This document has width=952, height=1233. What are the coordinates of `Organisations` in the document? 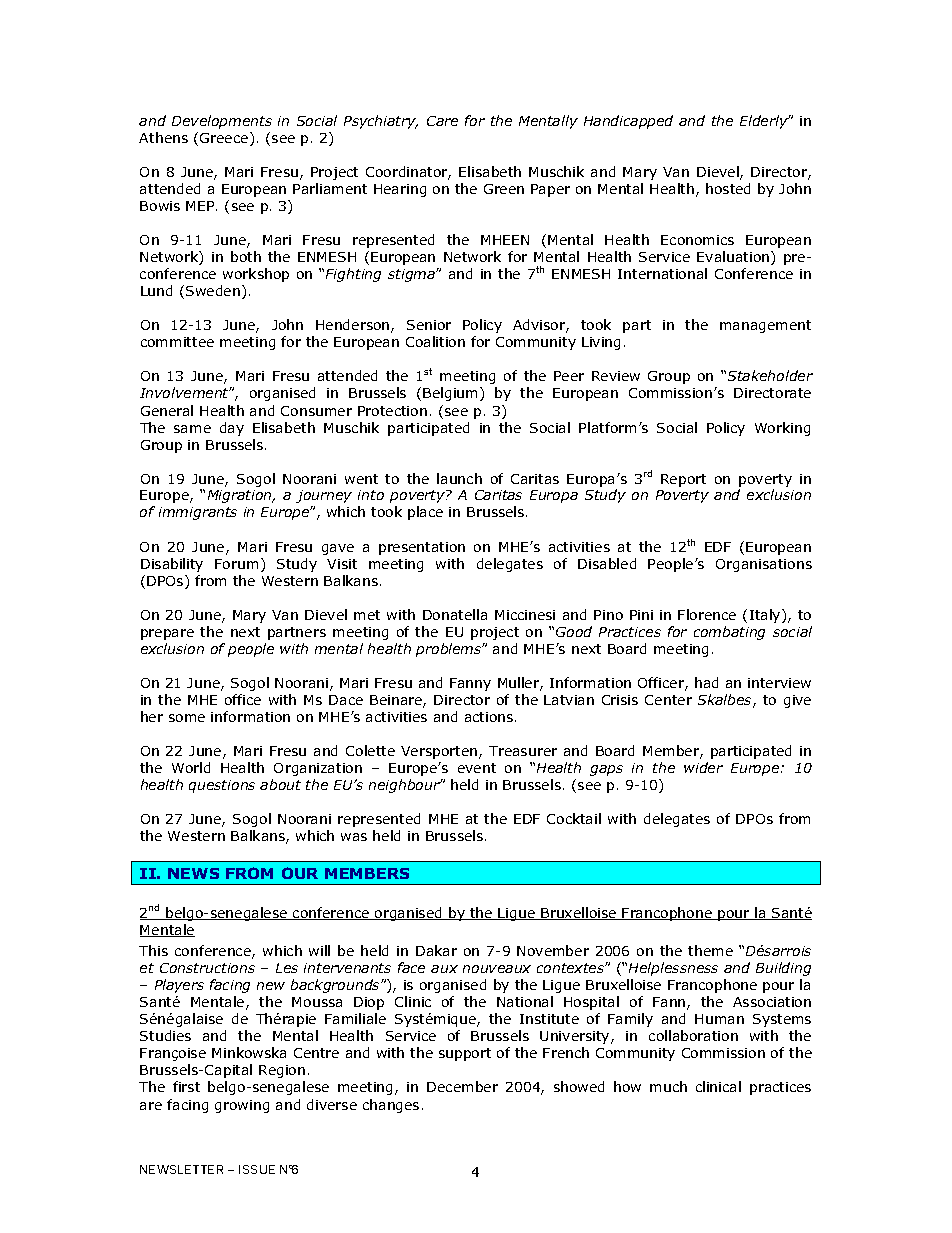 It's located at (764, 565).
